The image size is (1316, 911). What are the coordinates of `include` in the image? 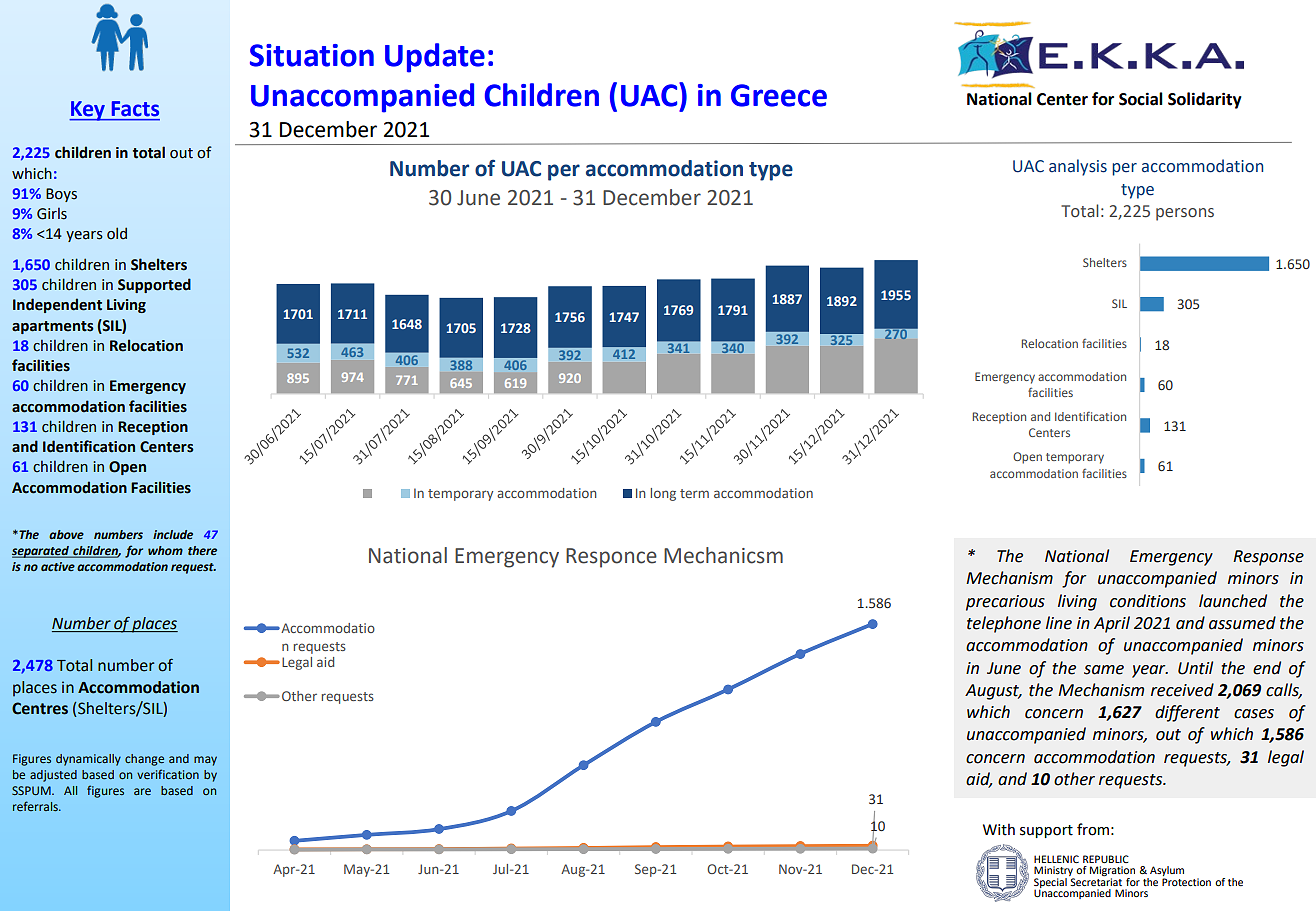 It's located at (173, 535).
